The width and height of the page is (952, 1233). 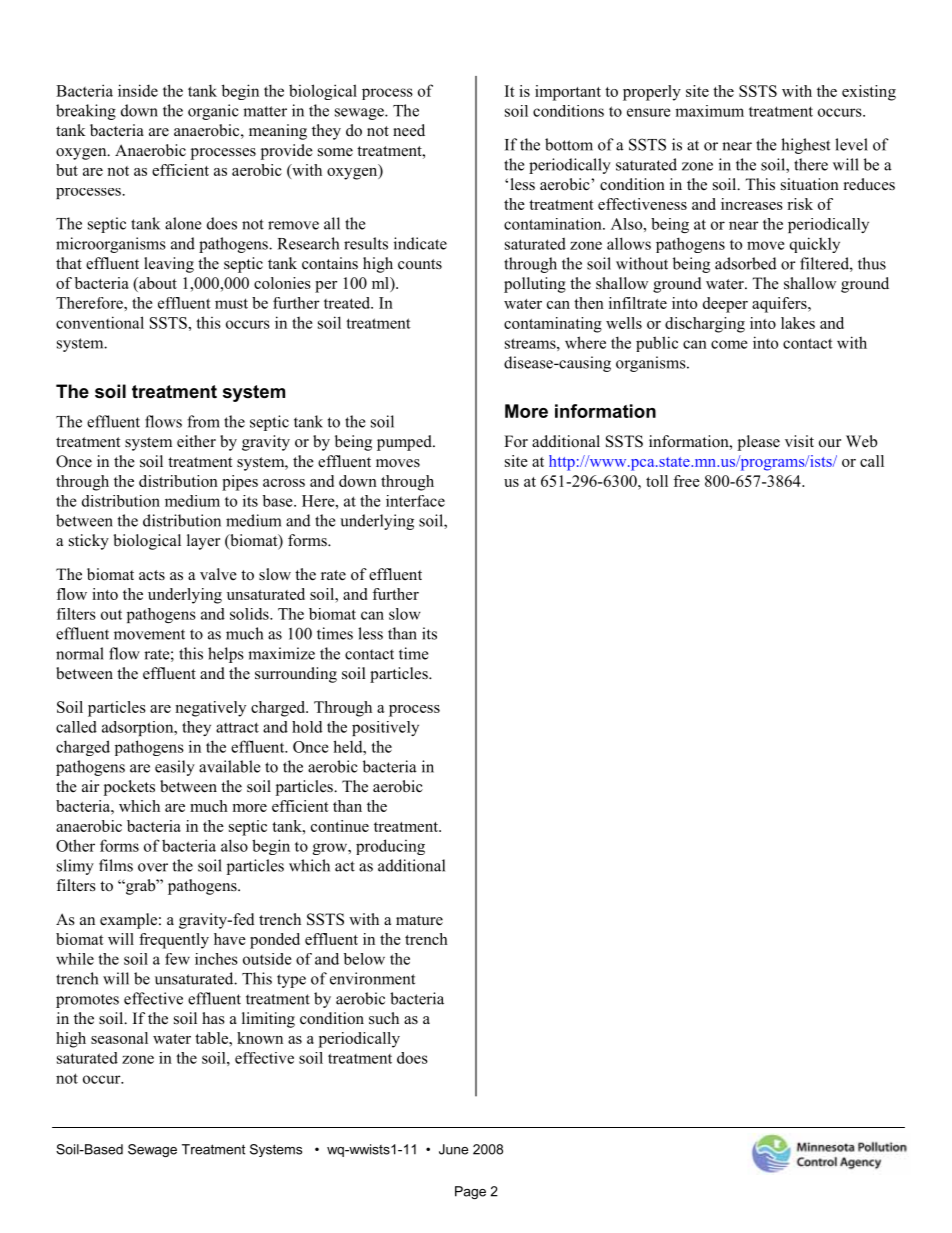 I want to click on organic, so click(x=213, y=112).
